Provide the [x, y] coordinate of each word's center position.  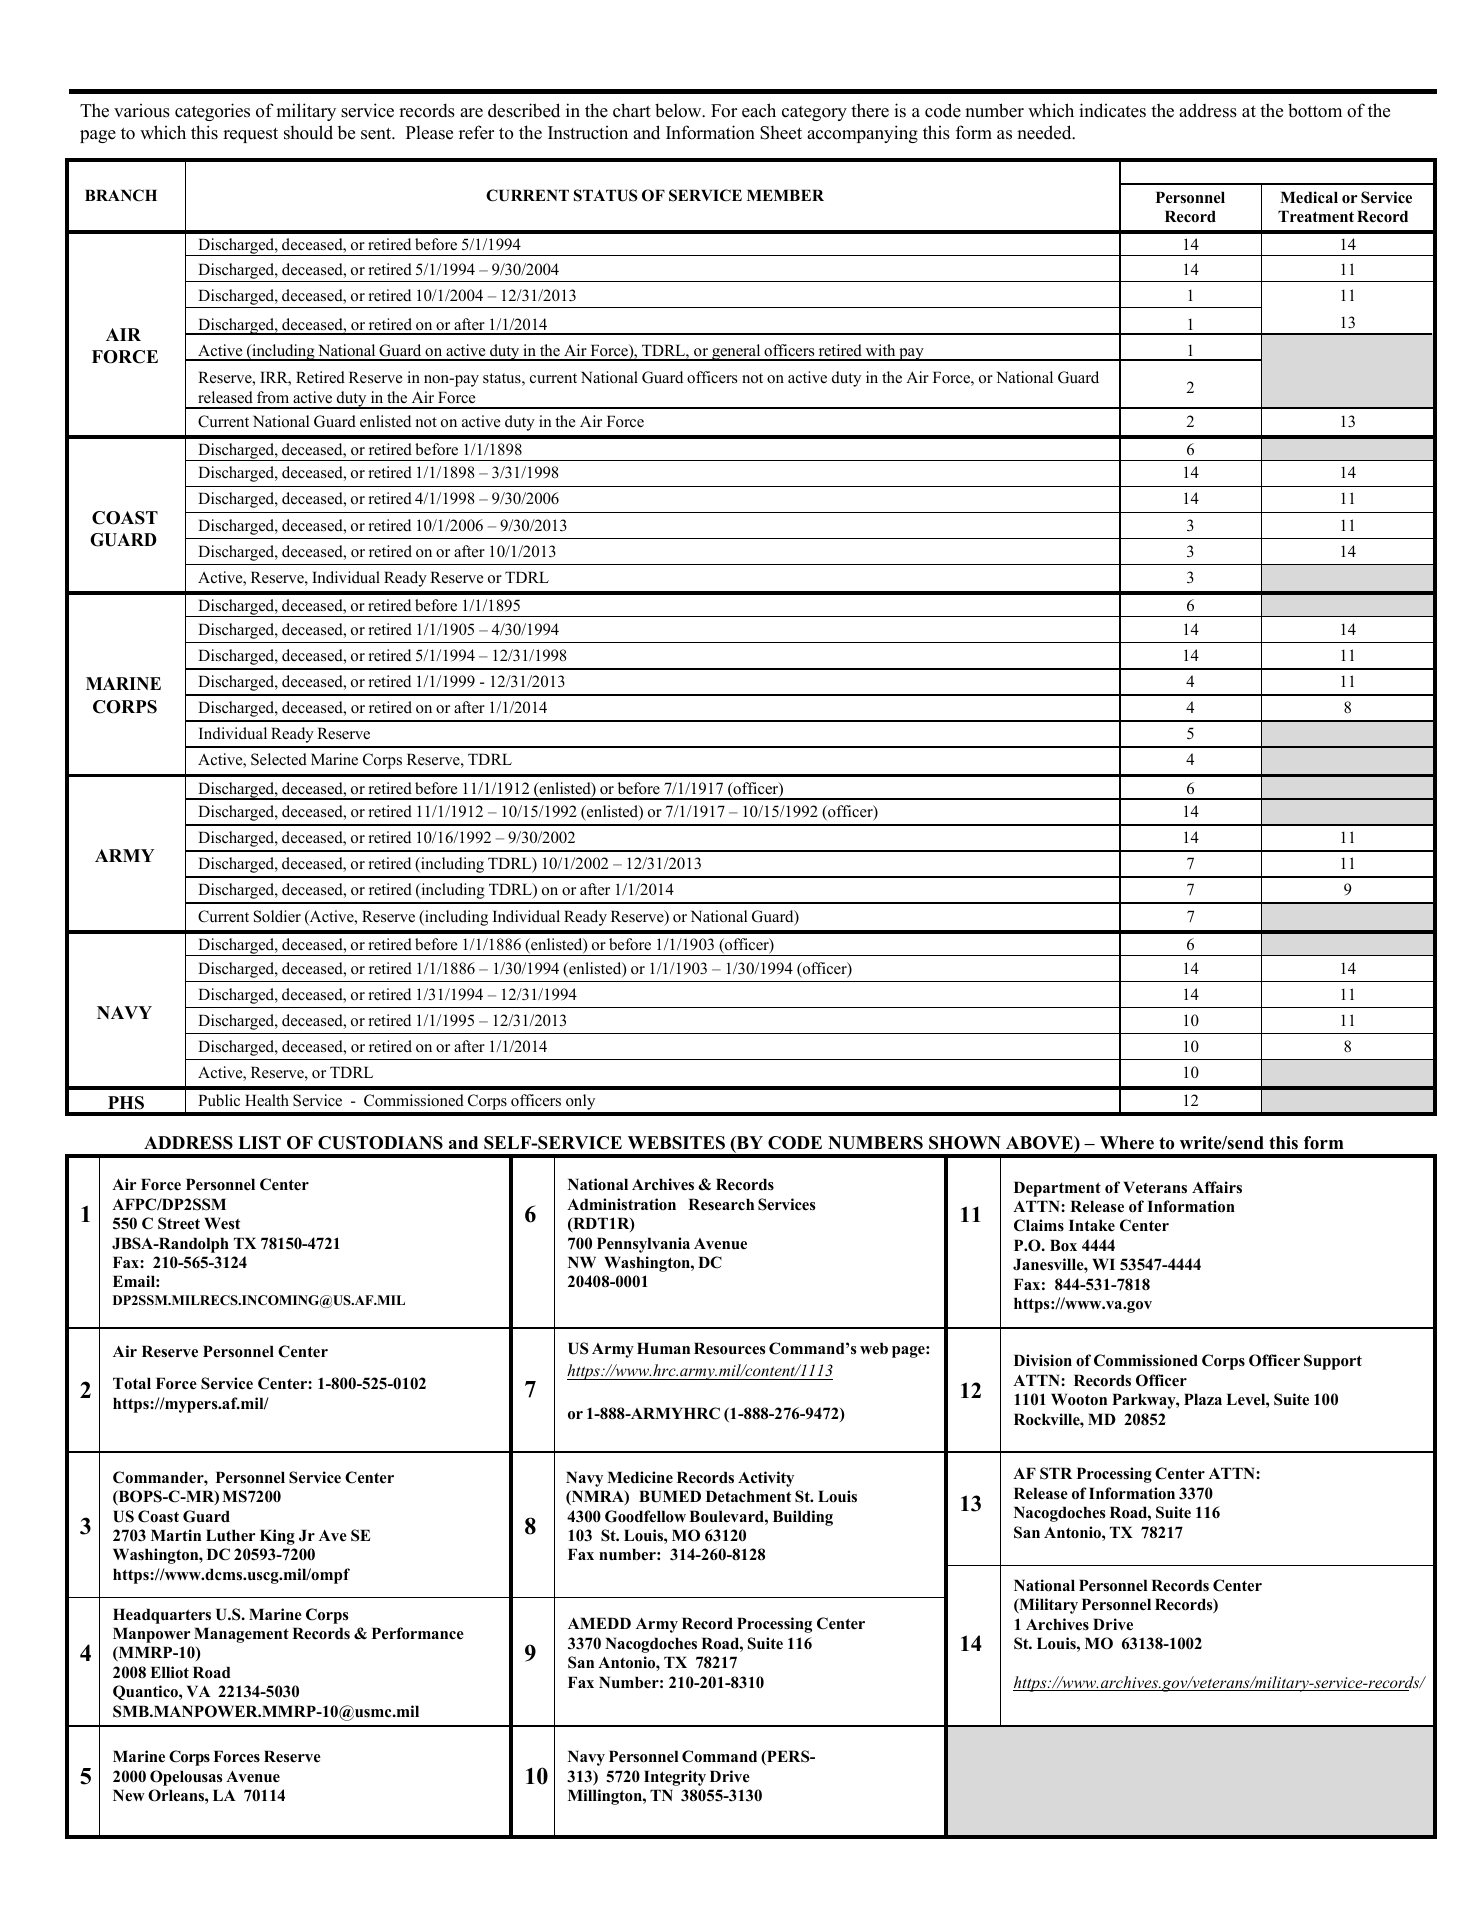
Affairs [1217, 1187]
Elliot [169, 1672]
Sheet [781, 133]
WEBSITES [676, 1143]
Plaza [1203, 1399]
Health [267, 1100]
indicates [1112, 110]
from [273, 397]
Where [1127, 1143]
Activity [766, 1479]
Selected [279, 759]
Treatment [1316, 216]
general [736, 352]
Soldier [277, 916]
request [250, 135]
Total [132, 1383]
